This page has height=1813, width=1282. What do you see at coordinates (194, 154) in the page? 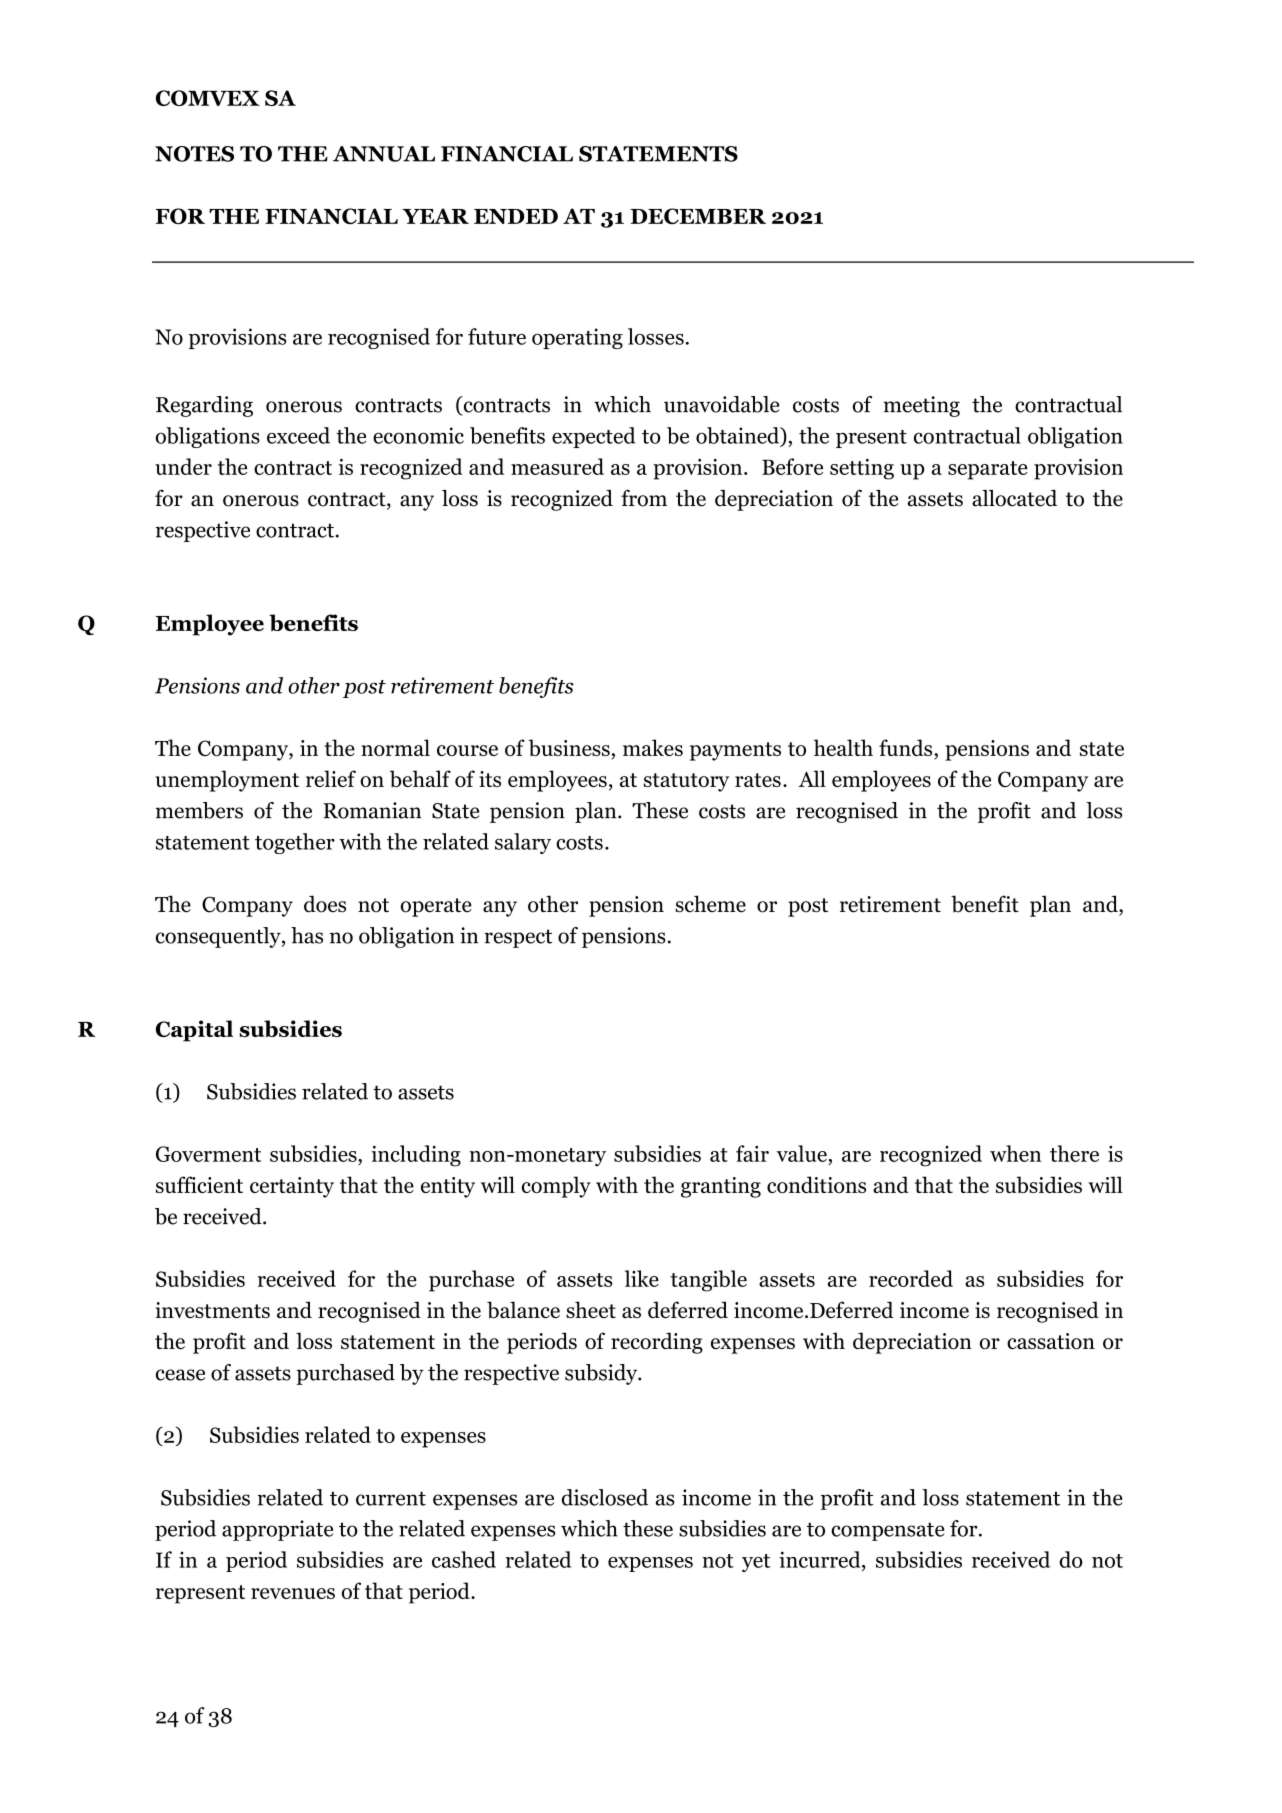
I see `NOTES` at bounding box center [194, 154].
